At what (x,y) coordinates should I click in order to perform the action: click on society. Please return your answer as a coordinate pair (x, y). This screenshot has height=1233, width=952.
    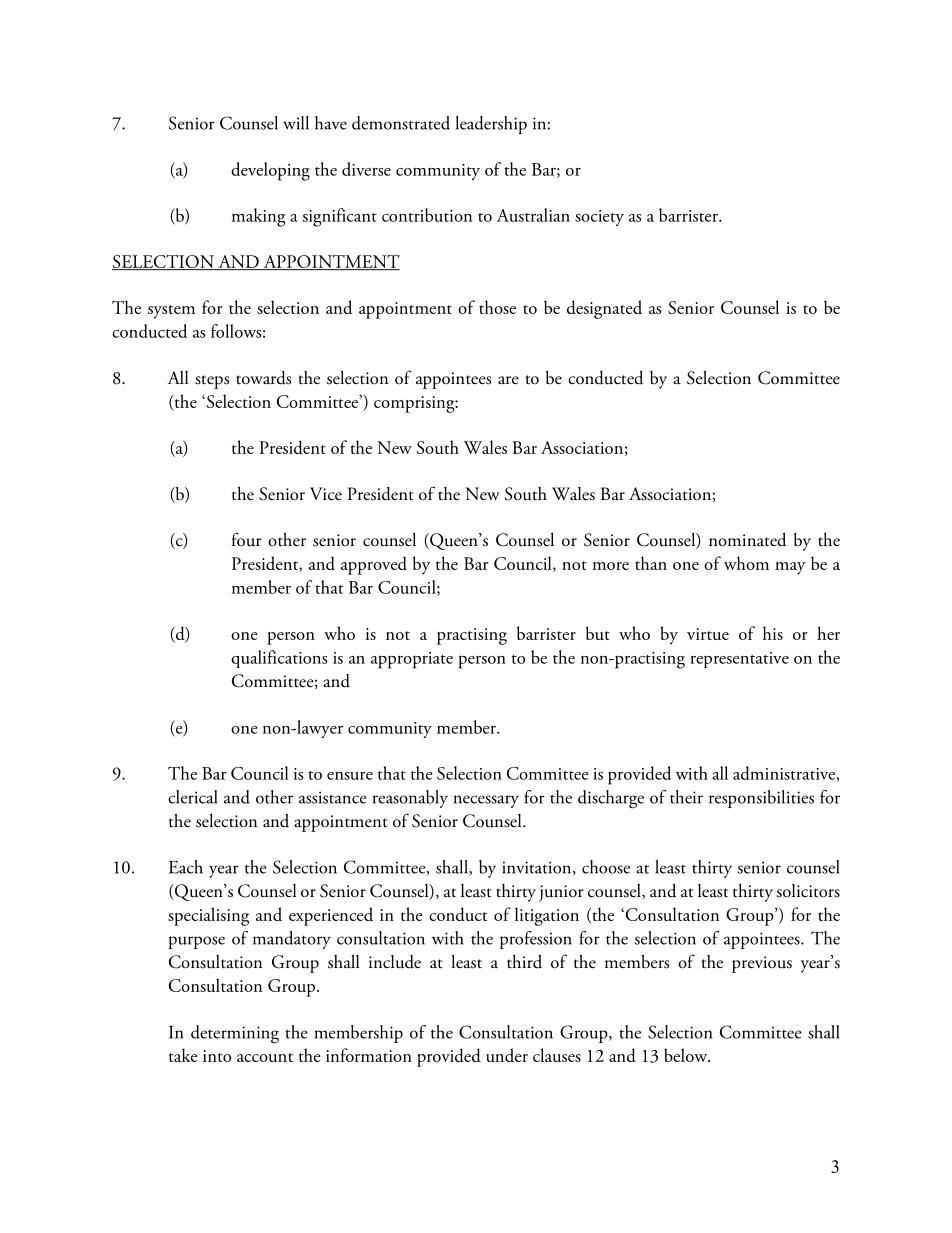
    Looking at the image, I should click on (599, 218).
